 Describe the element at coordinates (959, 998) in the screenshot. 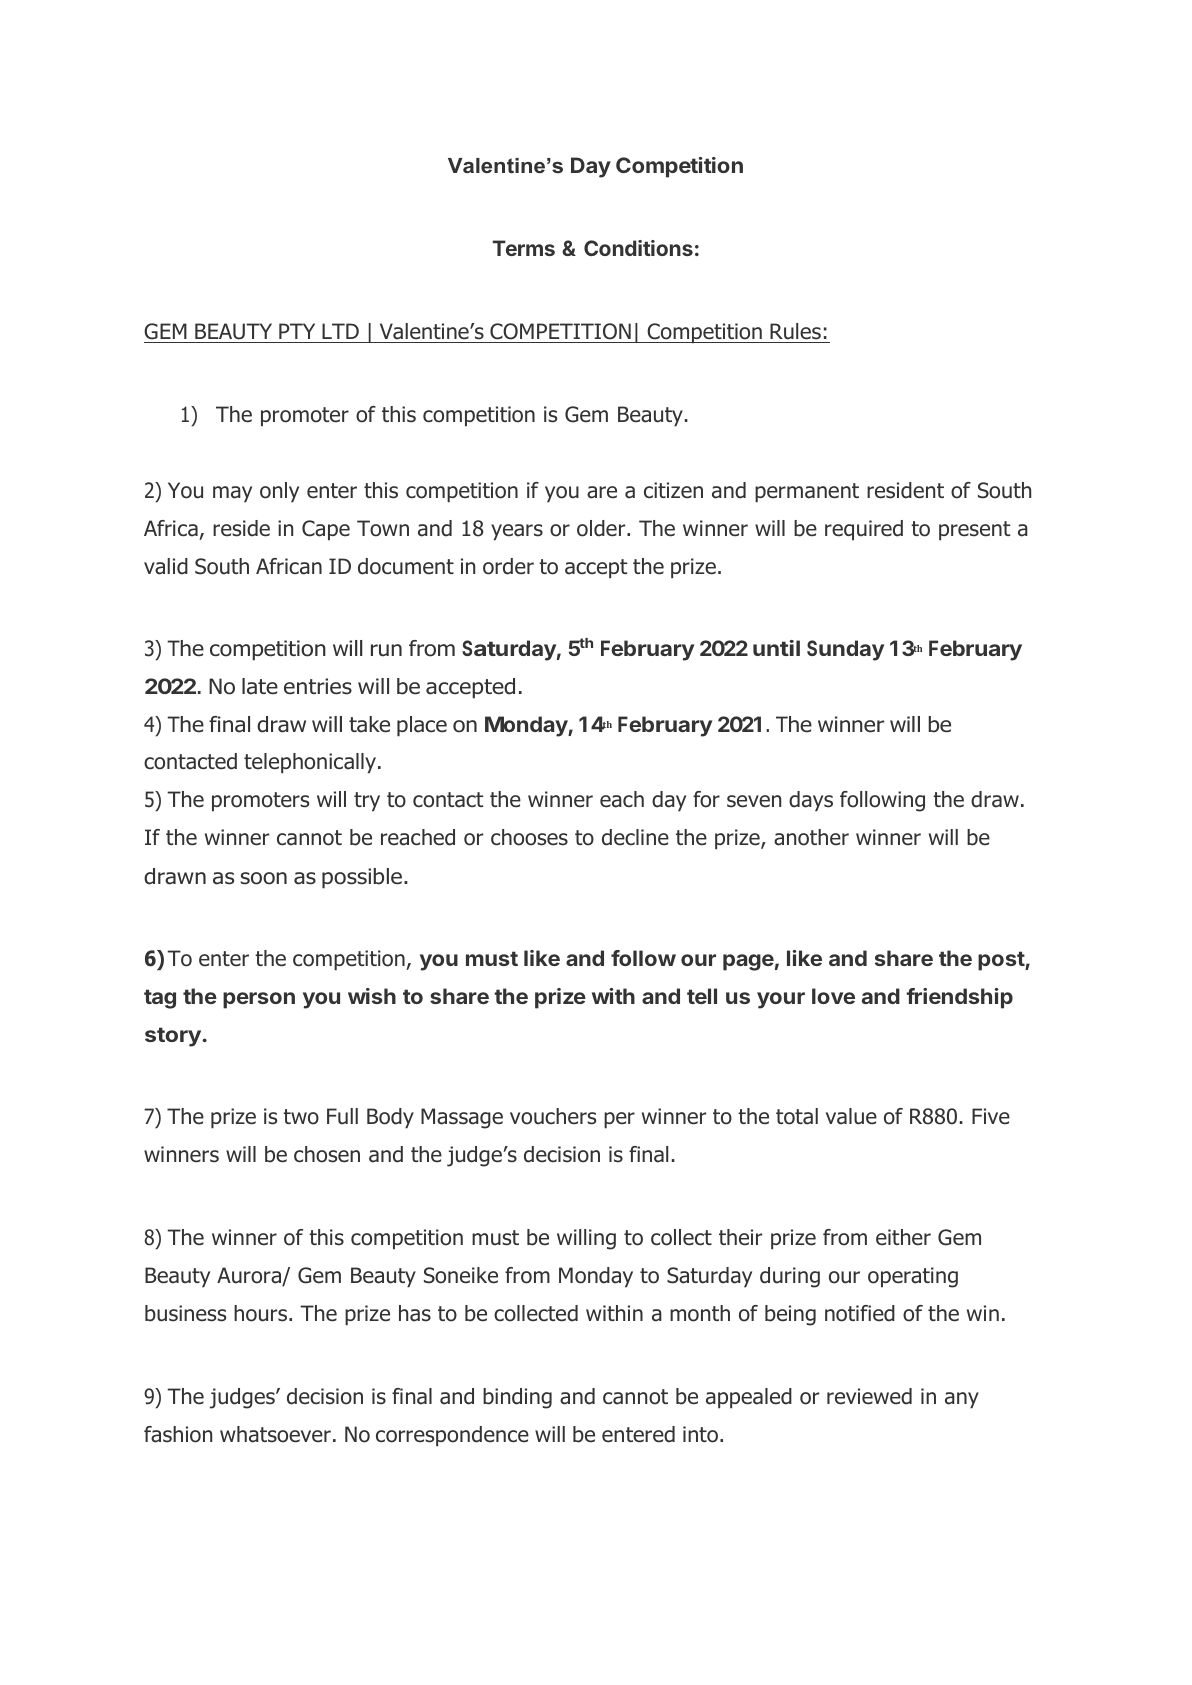

I see `friendship` at that location.
